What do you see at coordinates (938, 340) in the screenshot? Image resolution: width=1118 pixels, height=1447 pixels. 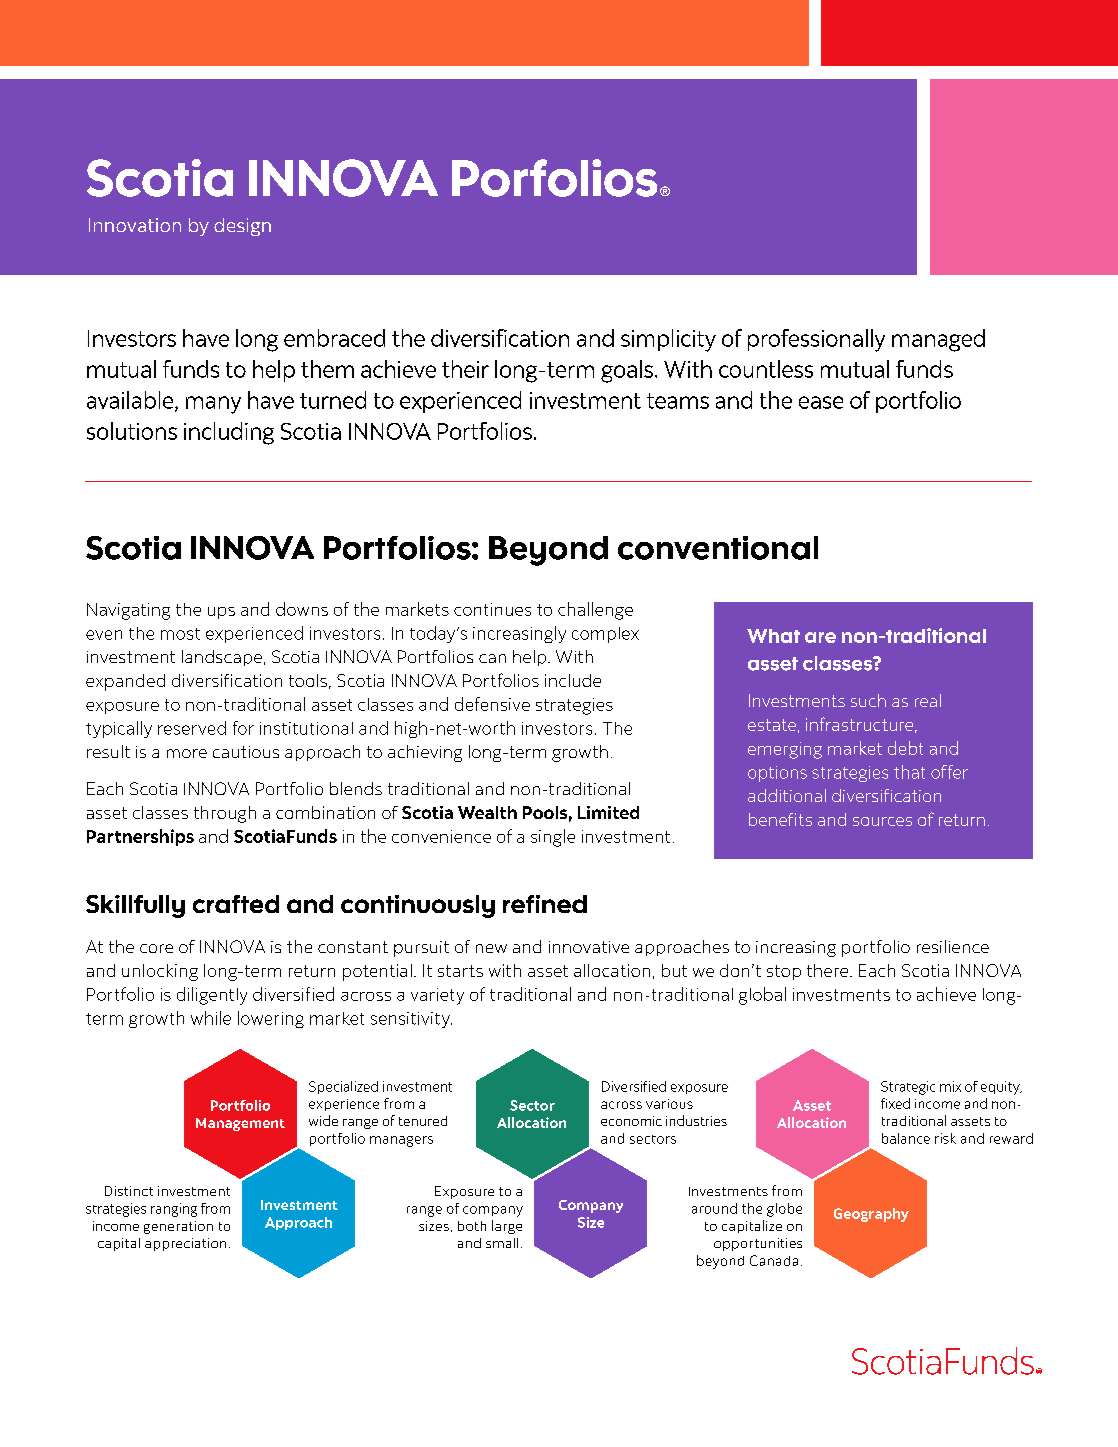 I see `managed` at bounding box center [938, 340].
